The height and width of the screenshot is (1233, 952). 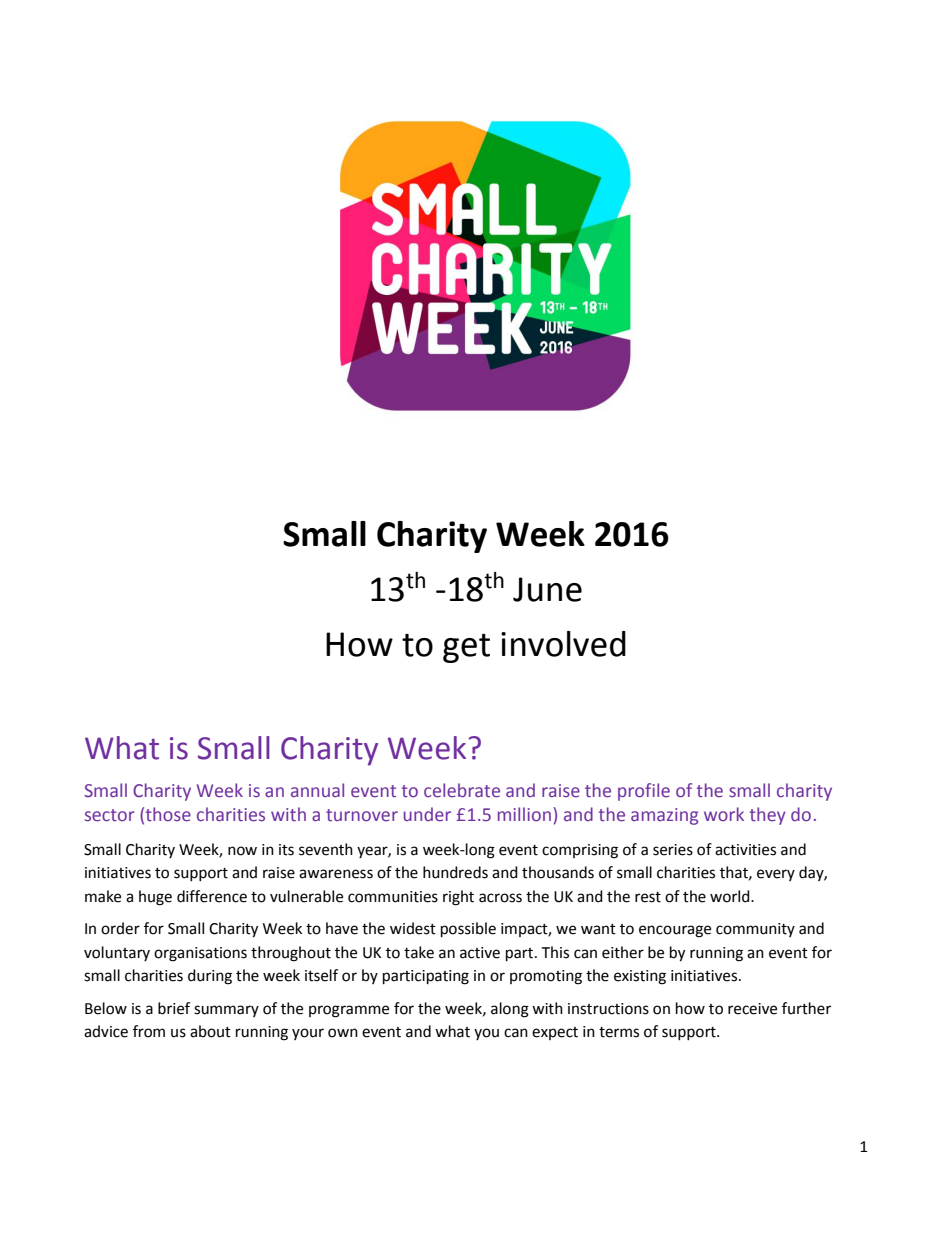 I want to click on get, so click(x=466, y=648).
